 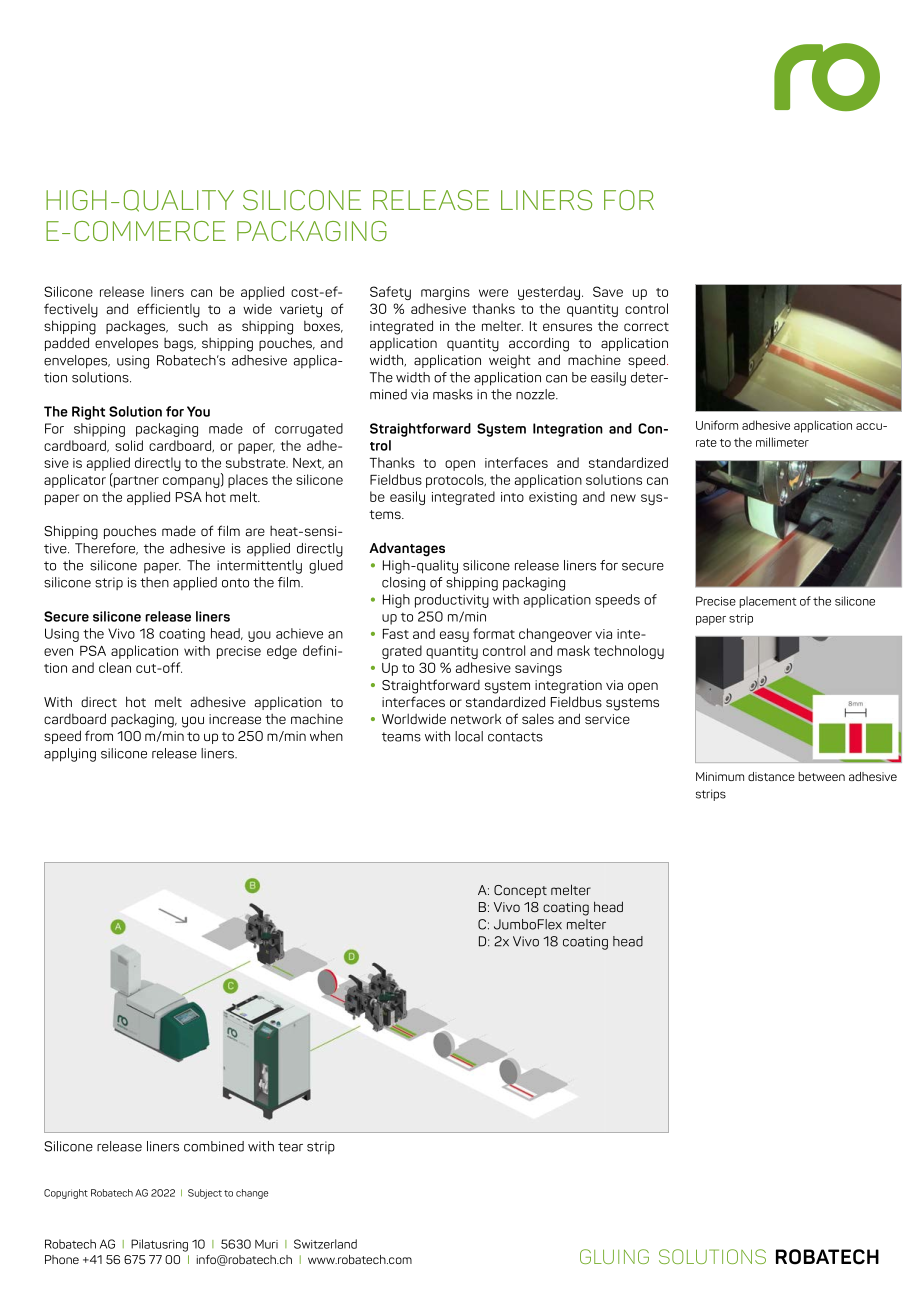 What do you see at coordinates (520, 891) in the image?
I see `Concept` at bounding box center [520, 891].
